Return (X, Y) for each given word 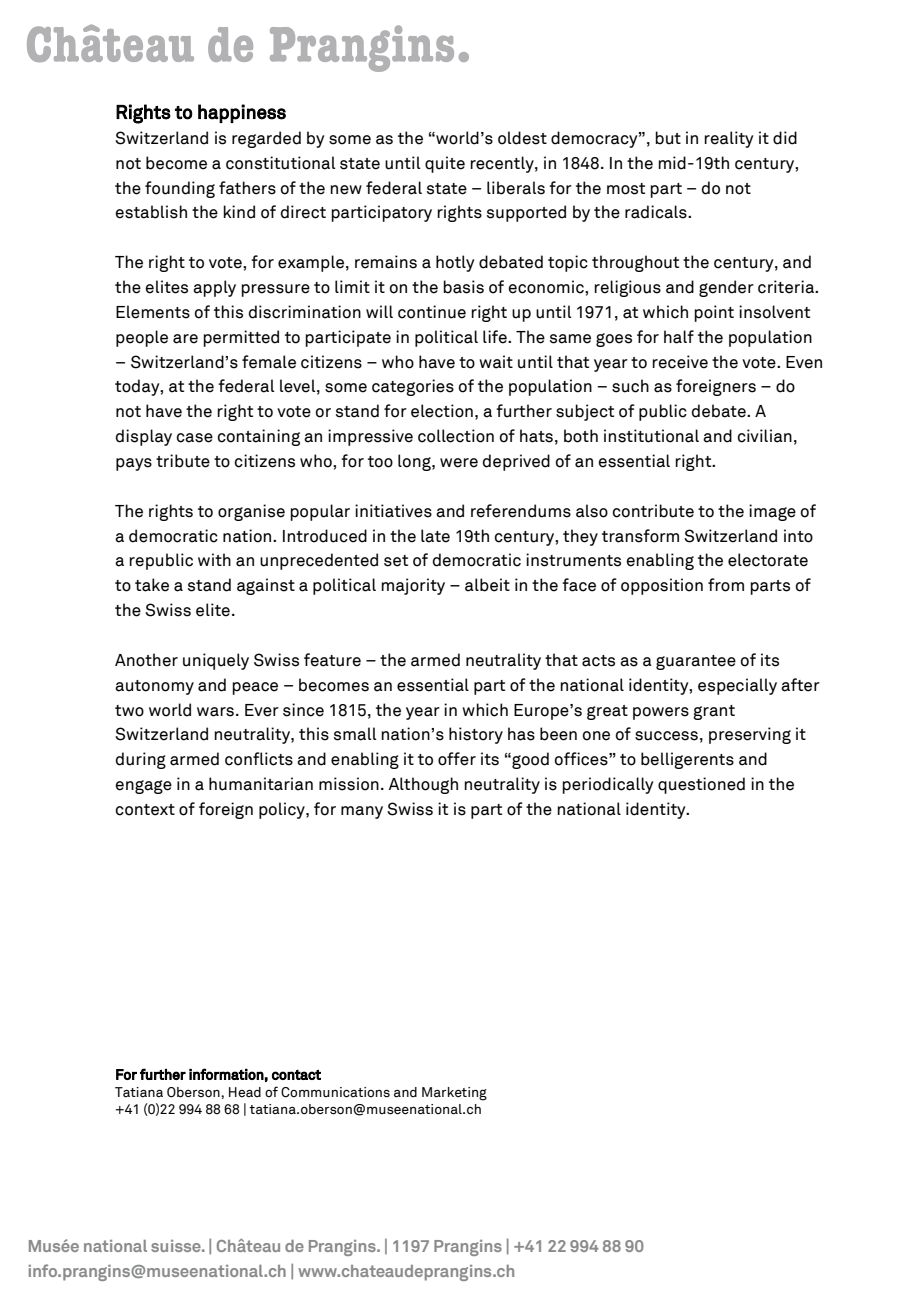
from (726, 585)
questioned (701, 785)
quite (445, 164)
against (266, 586)
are (185, 339)
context (145, 810)
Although (423, 785)
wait (496, 362)
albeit (487, 585)
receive (680, 362)
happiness (242, 113)
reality (729, 139)
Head (245, 1092)
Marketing (454, 1094)
